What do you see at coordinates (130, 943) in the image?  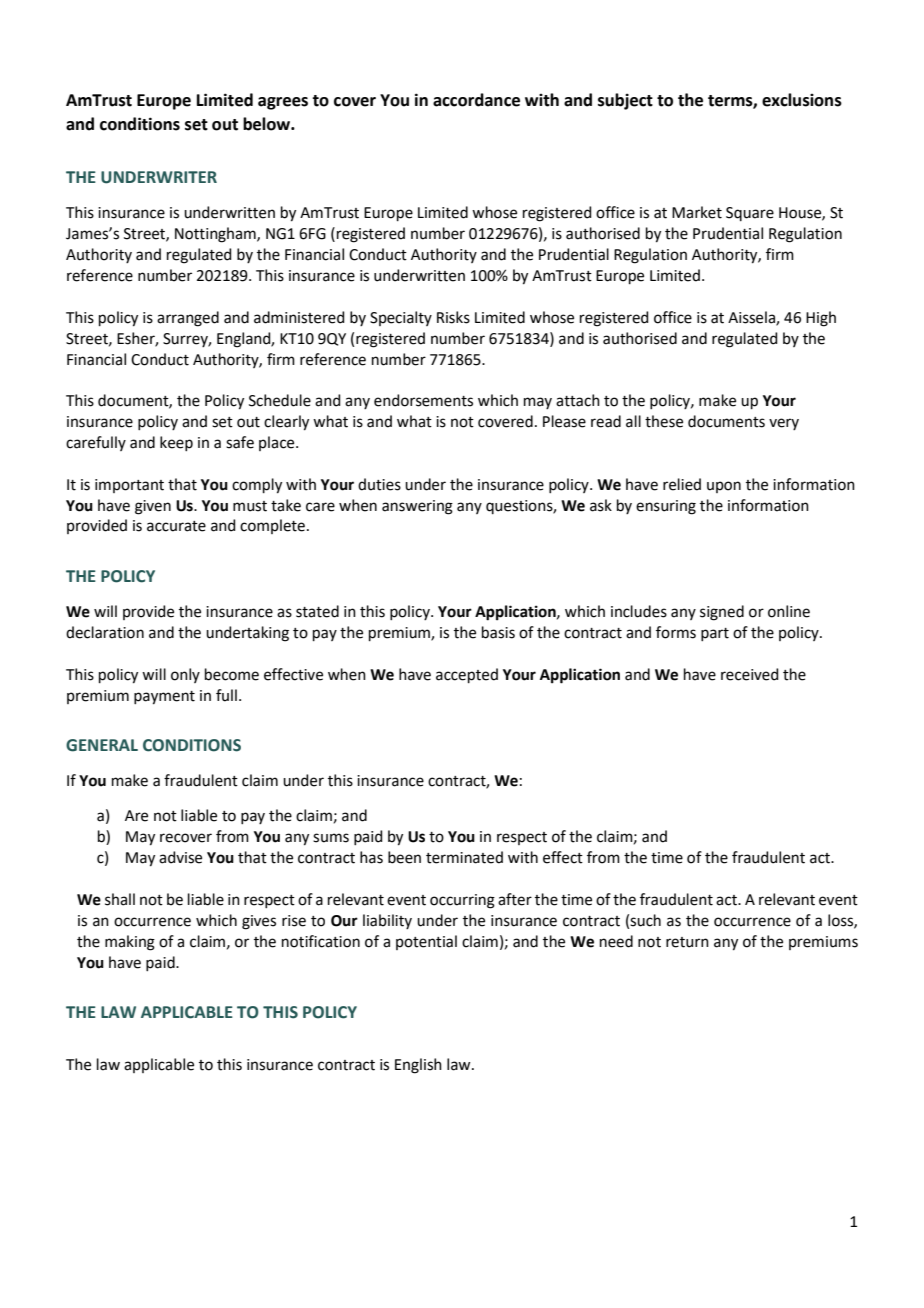 I see `making` at bounding box center [130, 943].
